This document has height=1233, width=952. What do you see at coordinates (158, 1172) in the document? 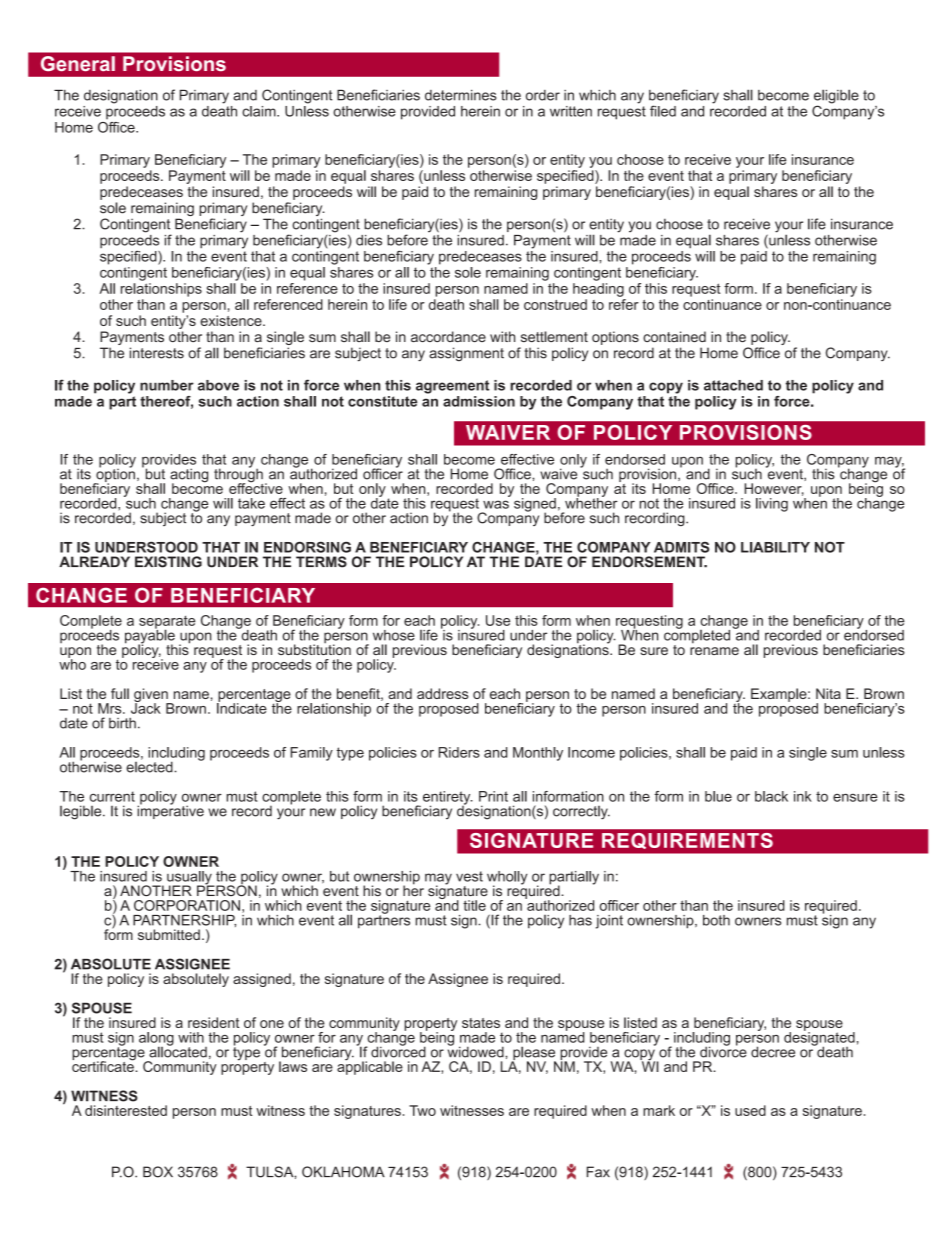
I see `BOX` at bounding box center [158, 1172].
